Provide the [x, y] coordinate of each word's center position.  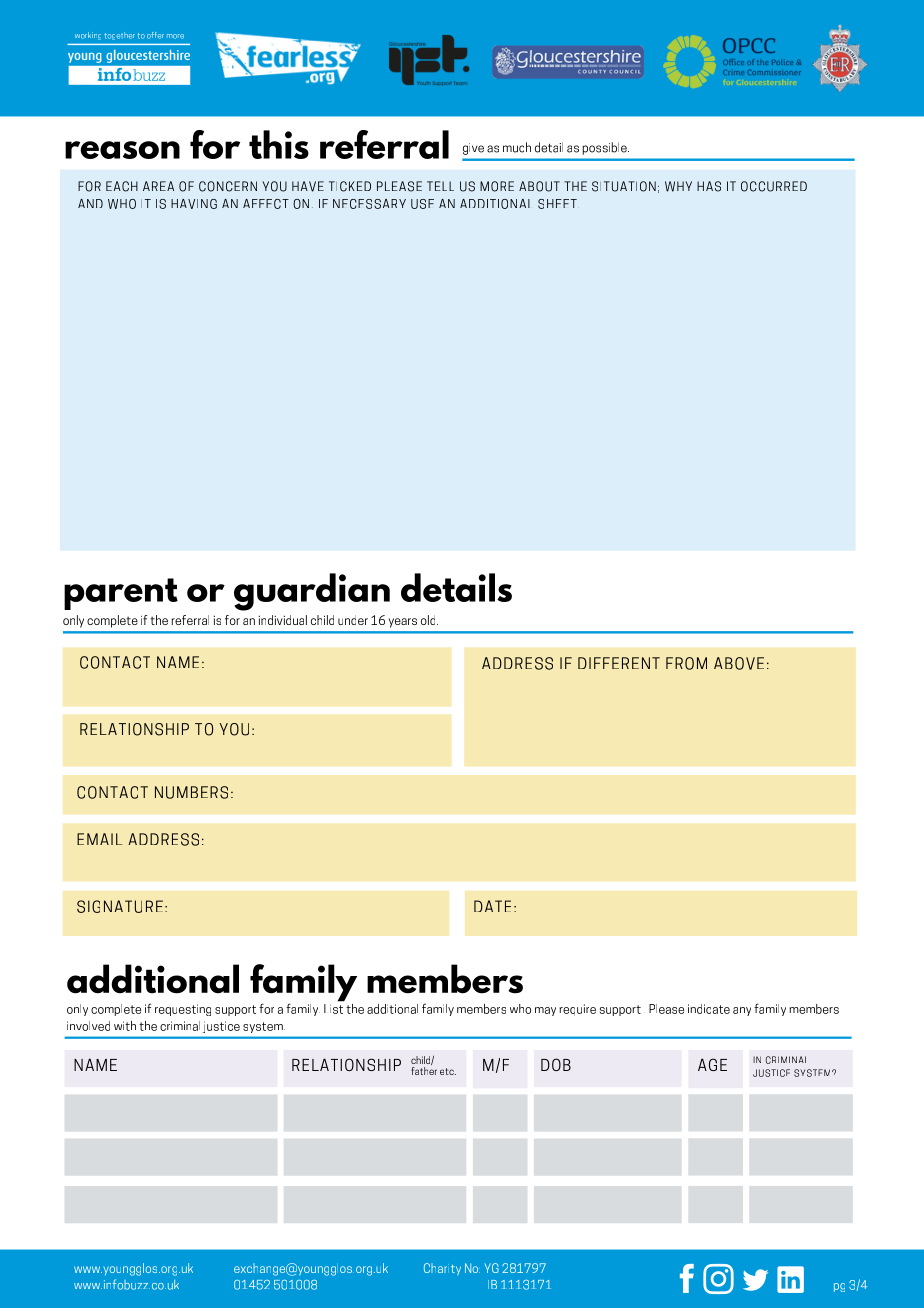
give [473, 149]
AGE [712, 1064]
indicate [709, 1009]
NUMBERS [191, 792]
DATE [492, 906]
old [429, 620]
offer [155, 35]
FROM [686, 663]
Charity [442, 1269]
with [125, 1026]
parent [121, 594]
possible [605, 148]
